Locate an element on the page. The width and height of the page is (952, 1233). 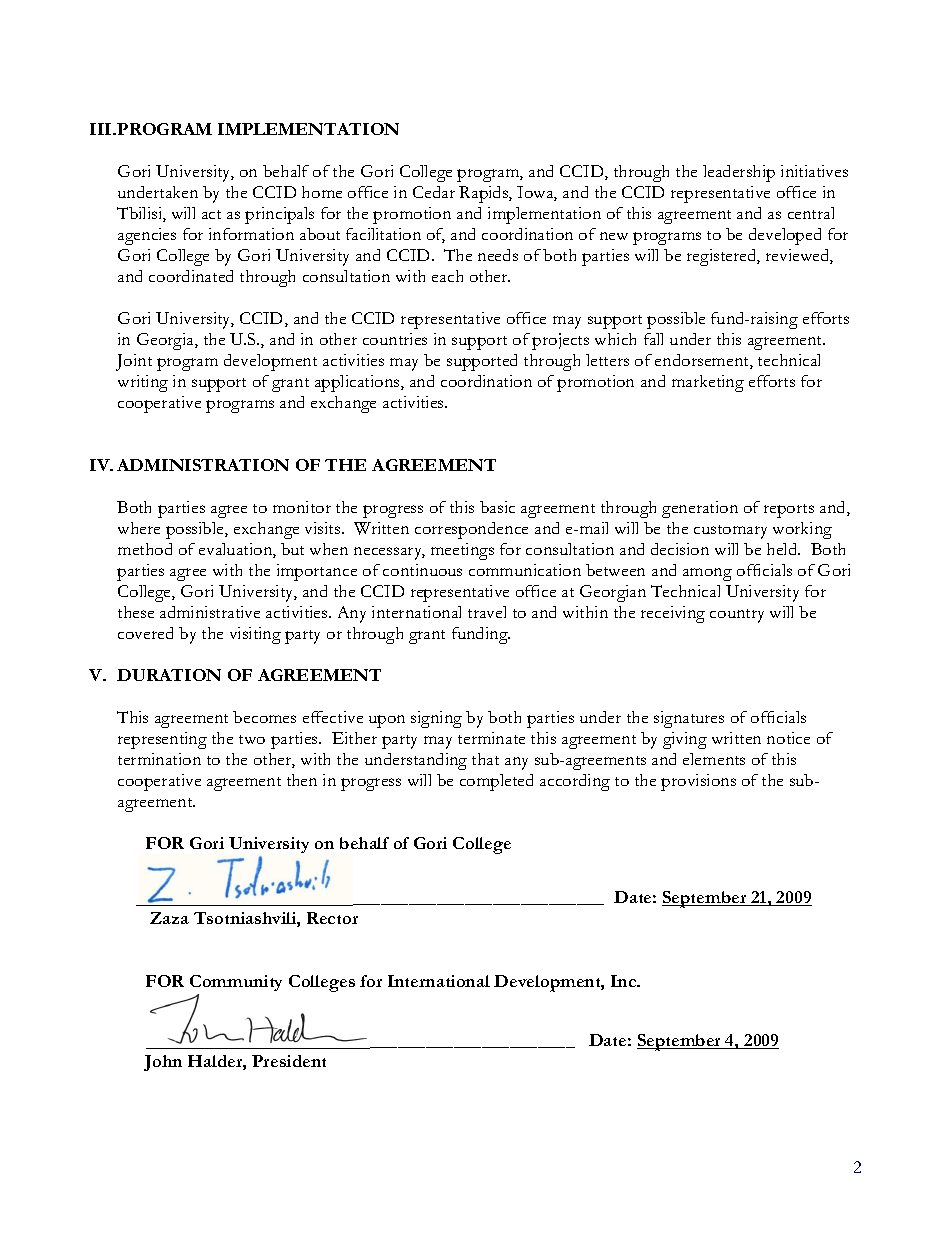
elements is located at coordinates (714, 759).
